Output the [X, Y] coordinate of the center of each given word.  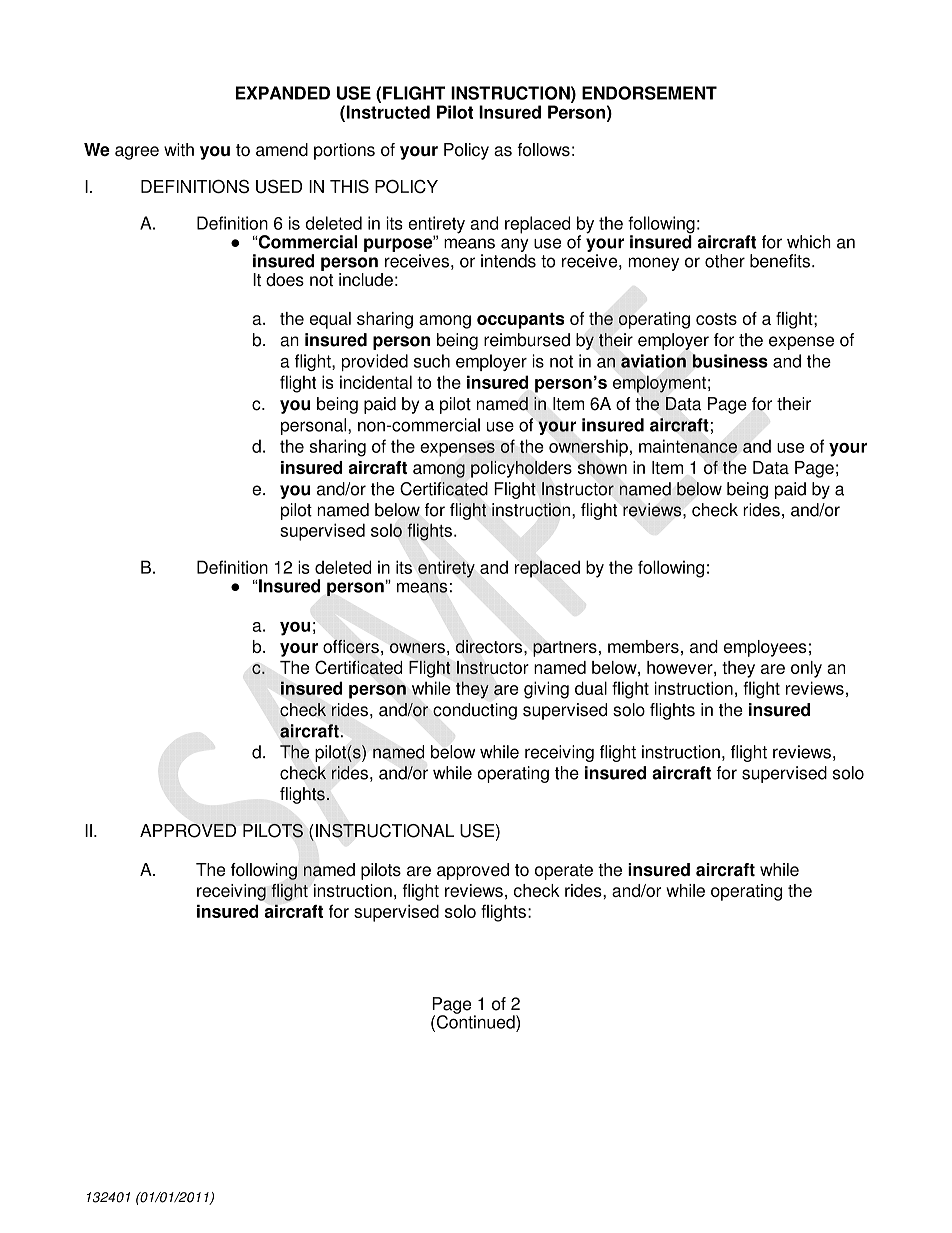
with [179, 149]
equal [330, 320]
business [730, 361]
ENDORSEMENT [649, 93]
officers [351, 647]
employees [765, 648]
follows [543, 150]
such [432, 361]
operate [564, 872]
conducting [475, 711]
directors [490, 647]
